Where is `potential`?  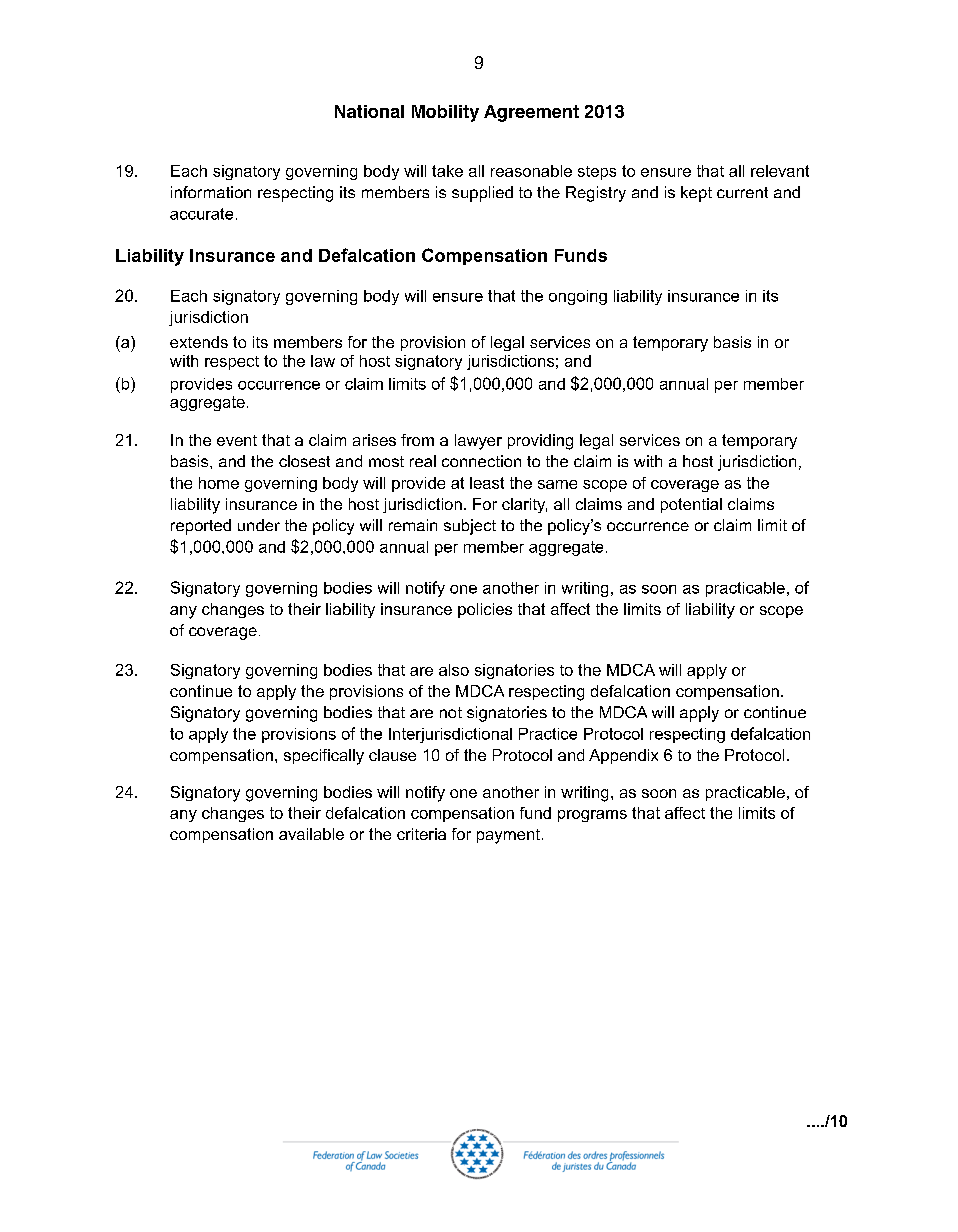 potential is located at coordinates (691, 505).
